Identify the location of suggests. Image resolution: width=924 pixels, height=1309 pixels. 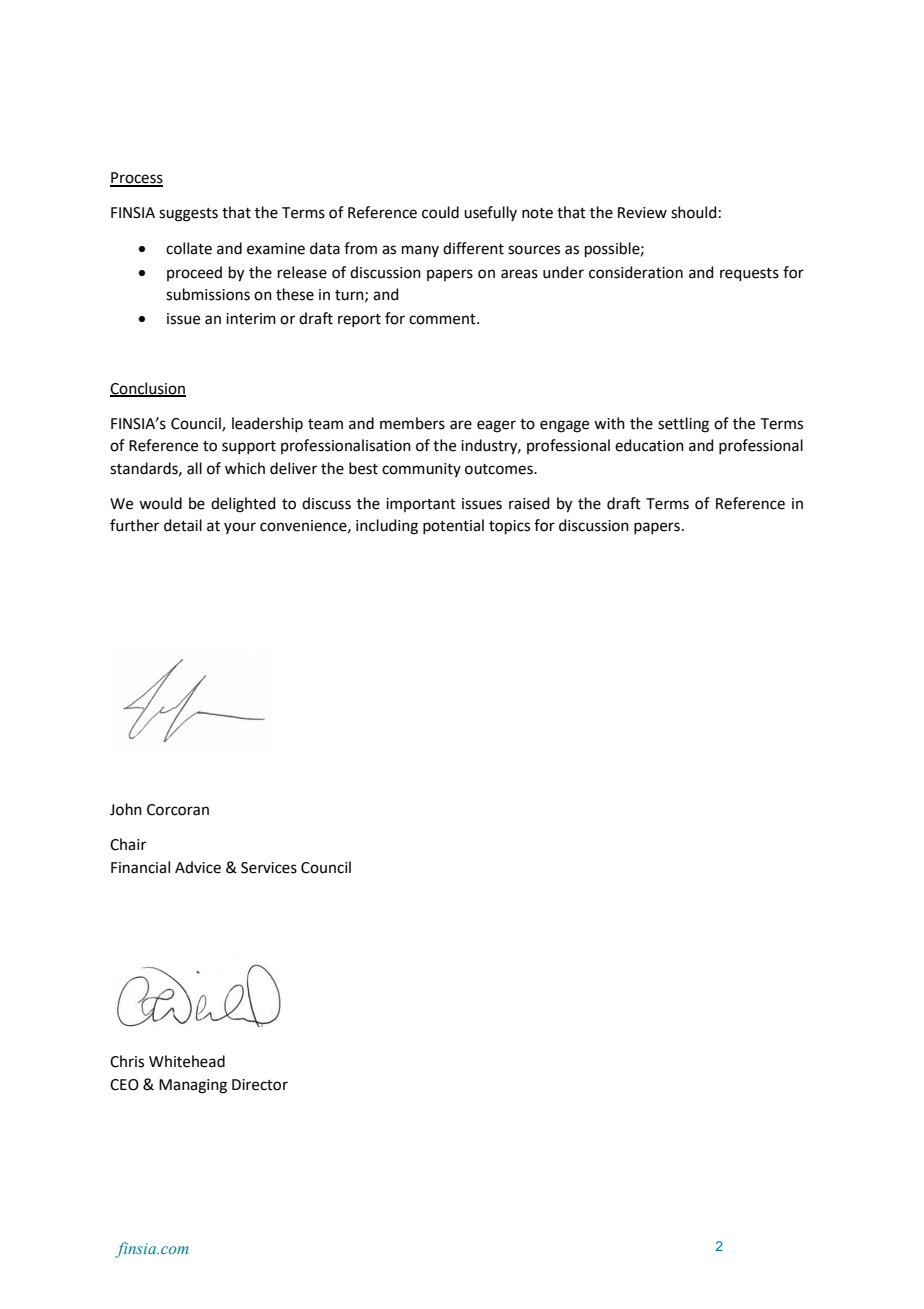
(188, 215).
